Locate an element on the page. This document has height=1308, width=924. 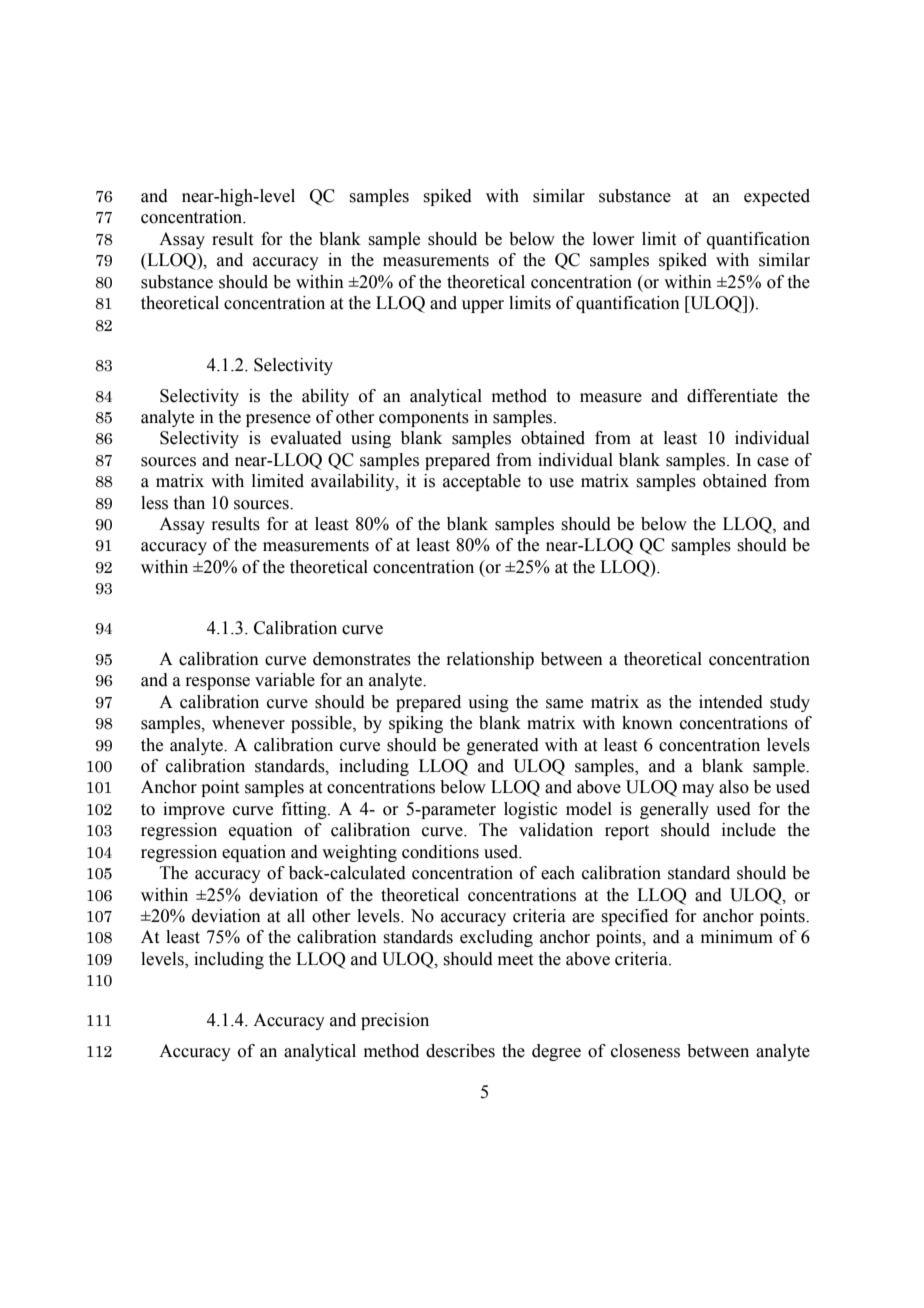
include is located at coordinates (749, 830).
